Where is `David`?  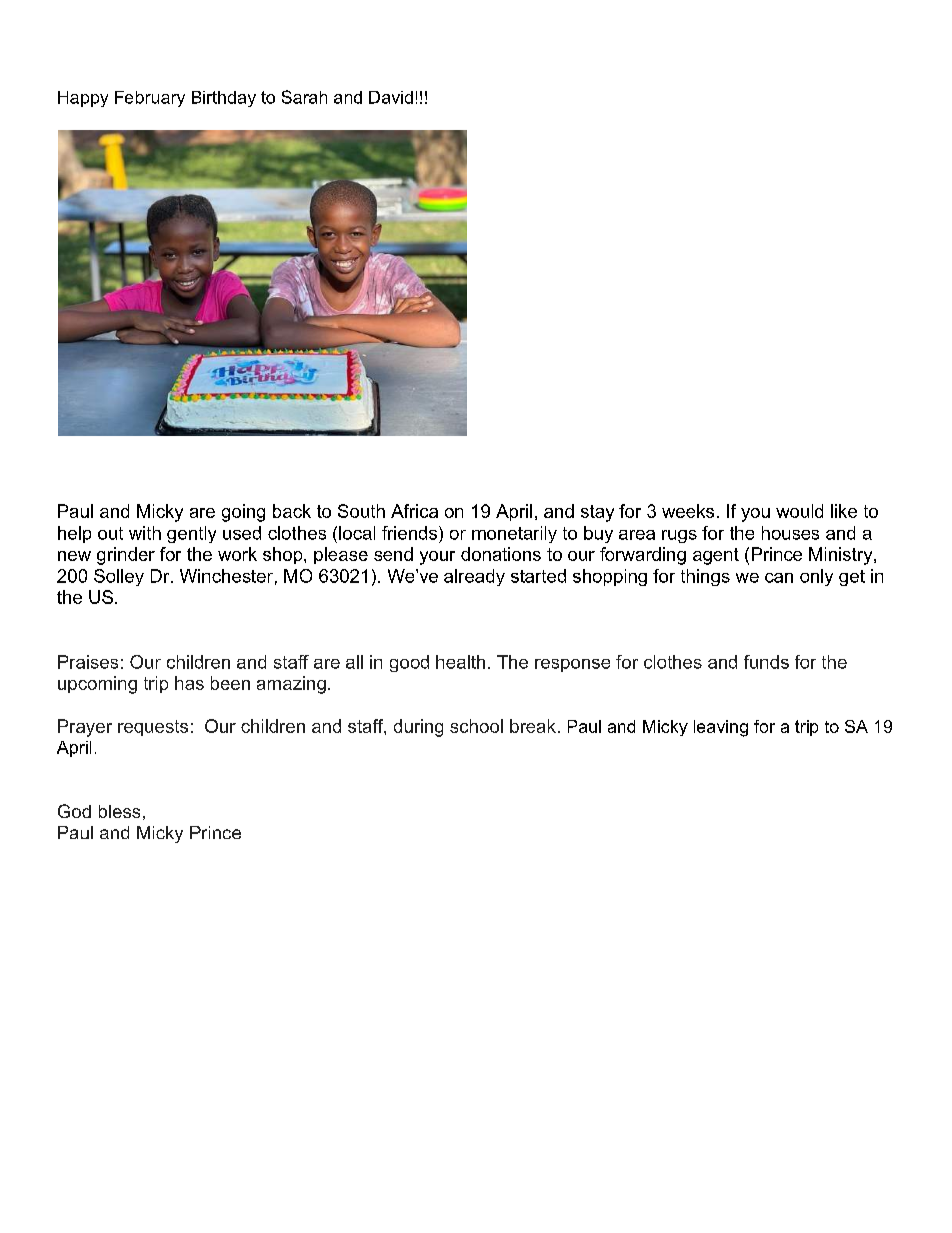 David is located at coordinates (391, 97).
